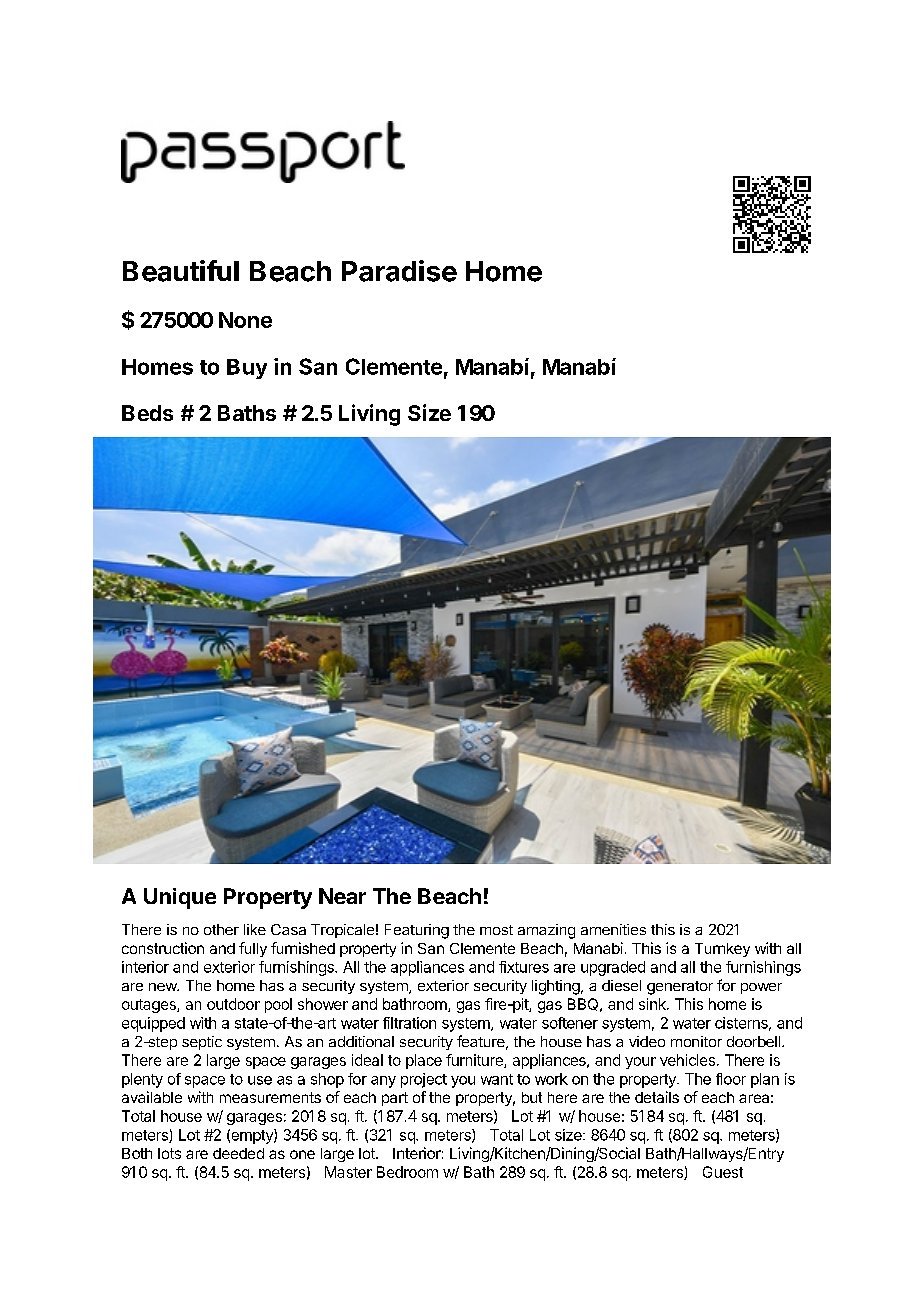 This document has height=1308, width=924. I want to click on None, so click(245, 320).
